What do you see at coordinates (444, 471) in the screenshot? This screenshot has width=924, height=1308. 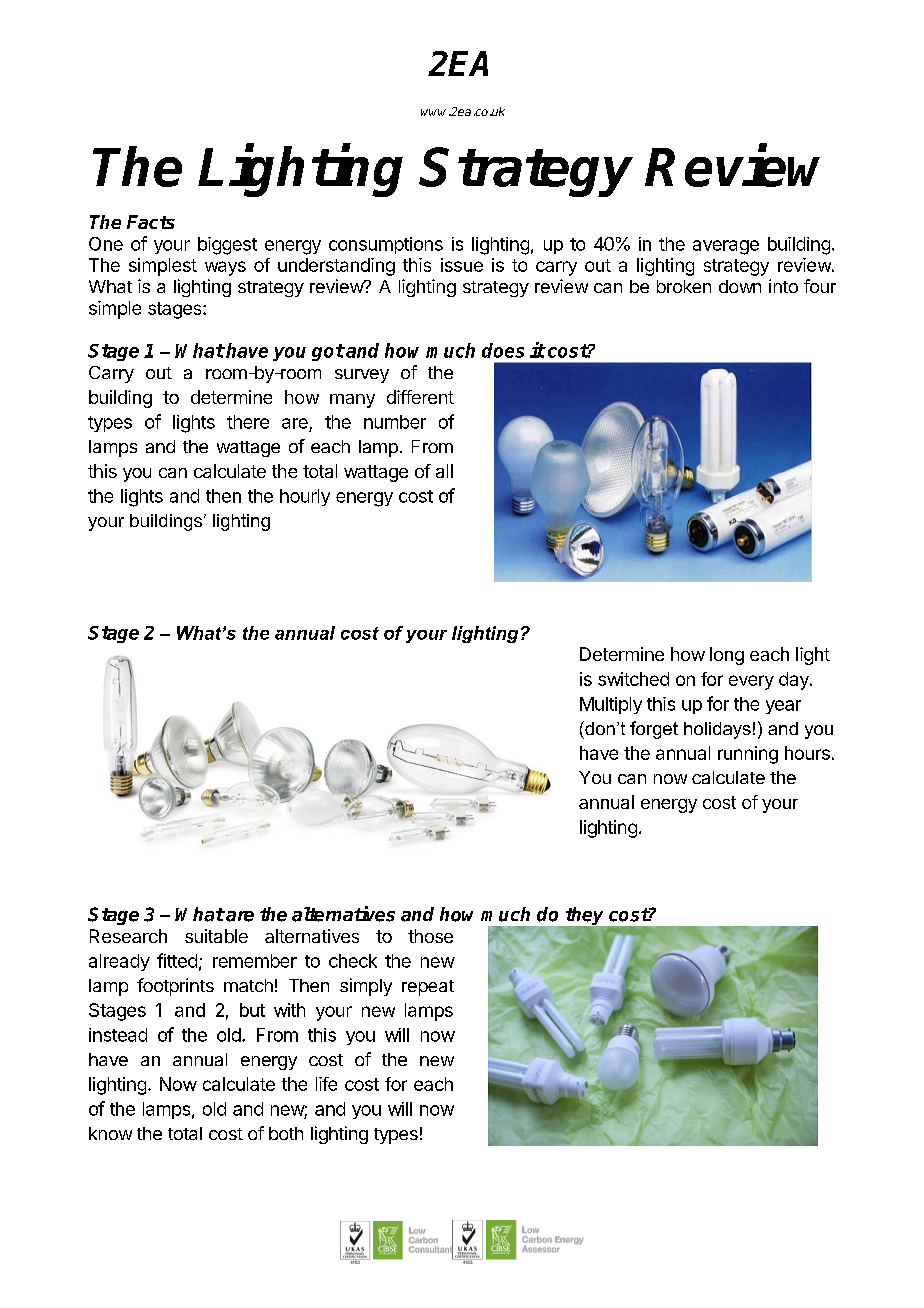 I see `all` at bounding box center [444, 471].
